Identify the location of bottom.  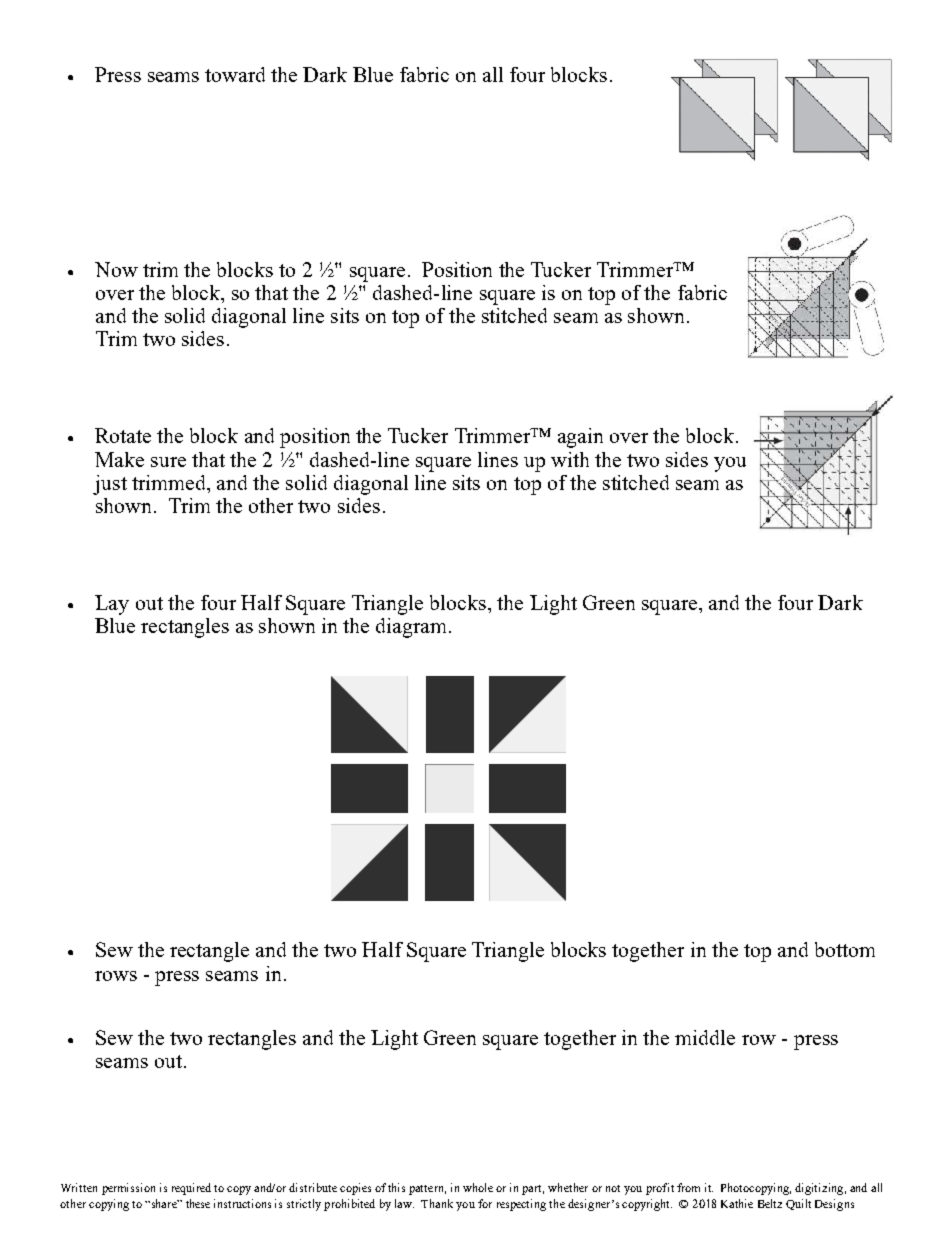
(845, 949).
